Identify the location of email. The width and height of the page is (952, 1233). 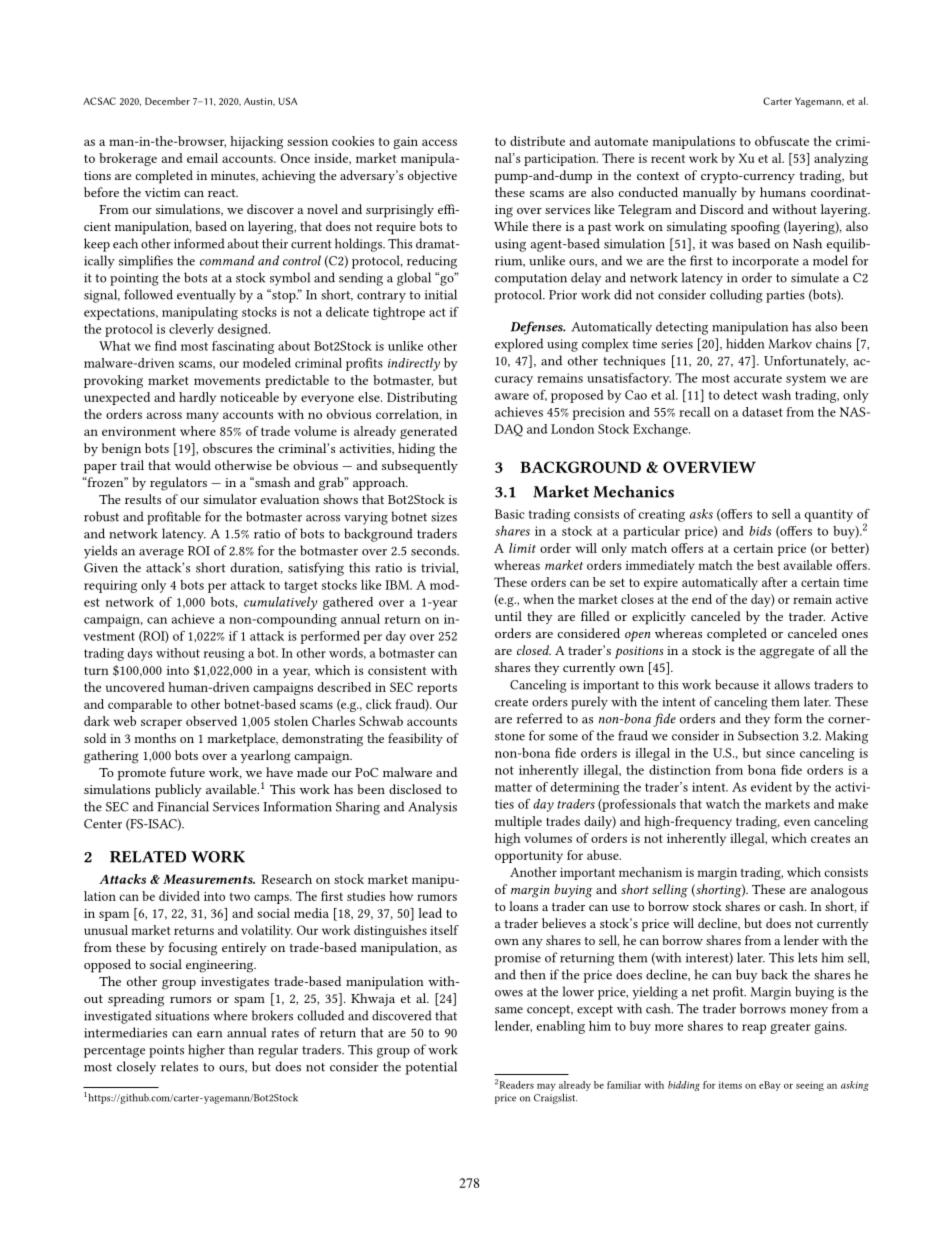
(202, 158).
